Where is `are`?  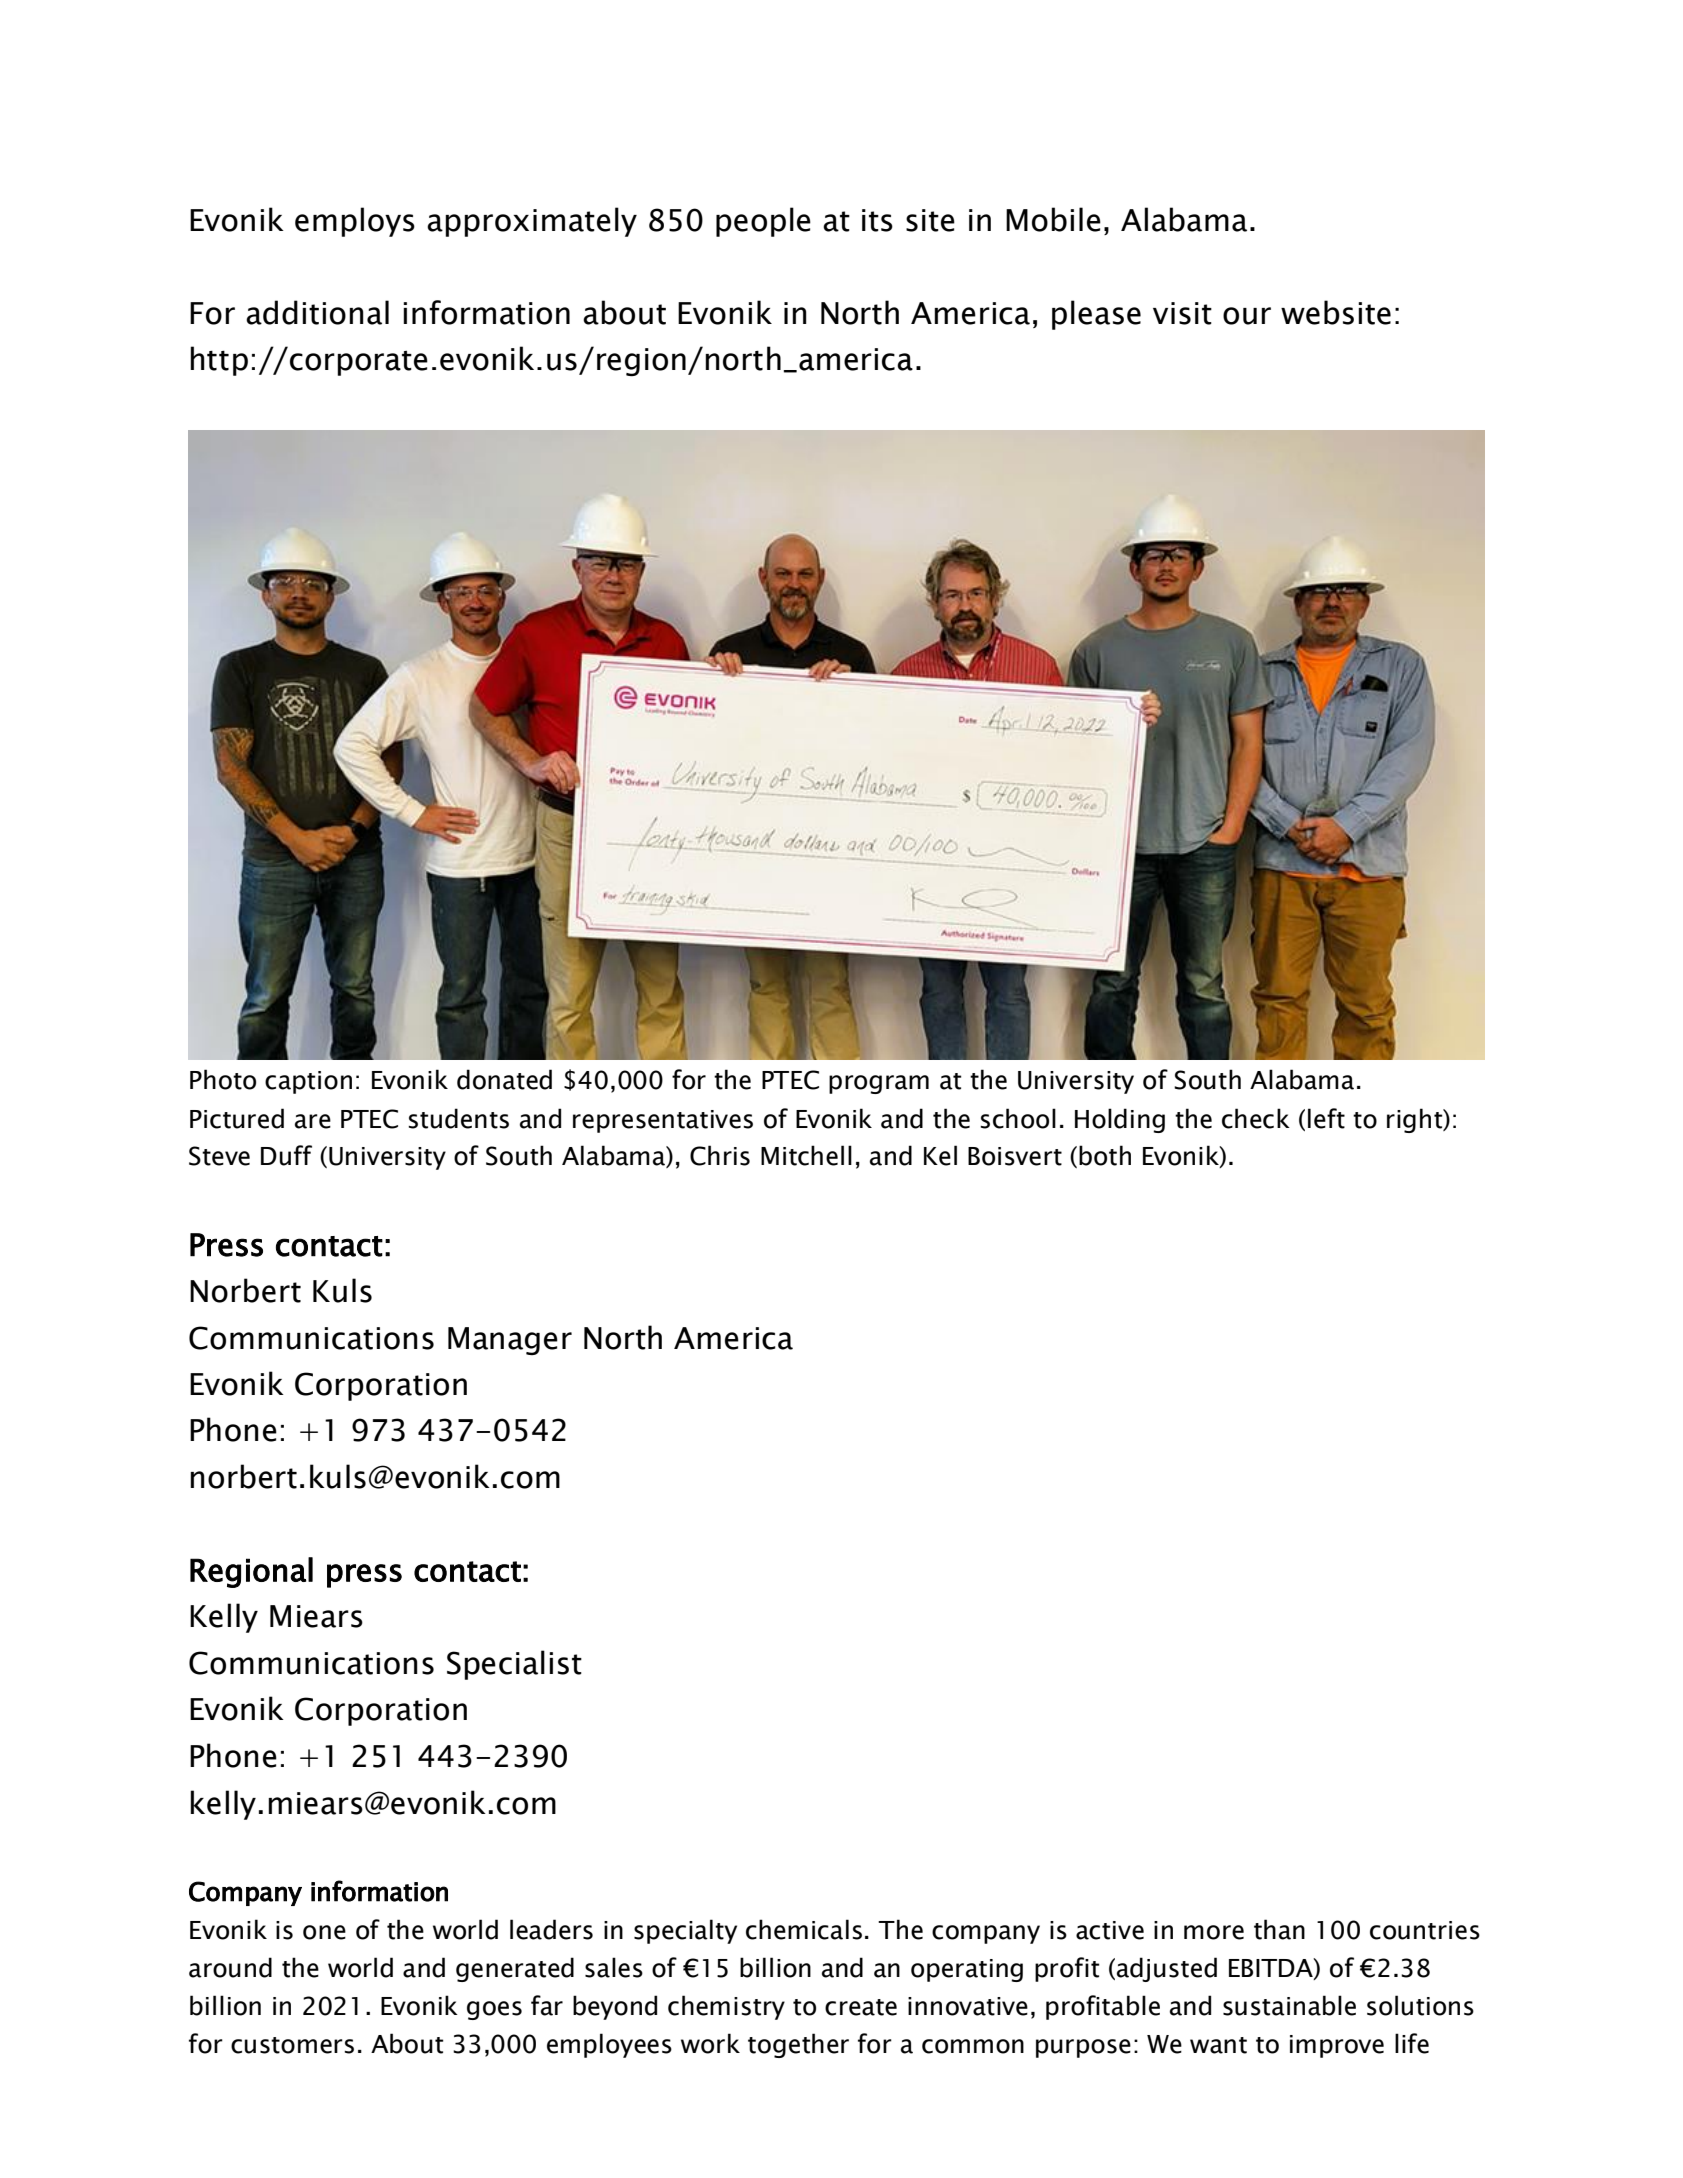
are is located at coordinates (313, 1121).
